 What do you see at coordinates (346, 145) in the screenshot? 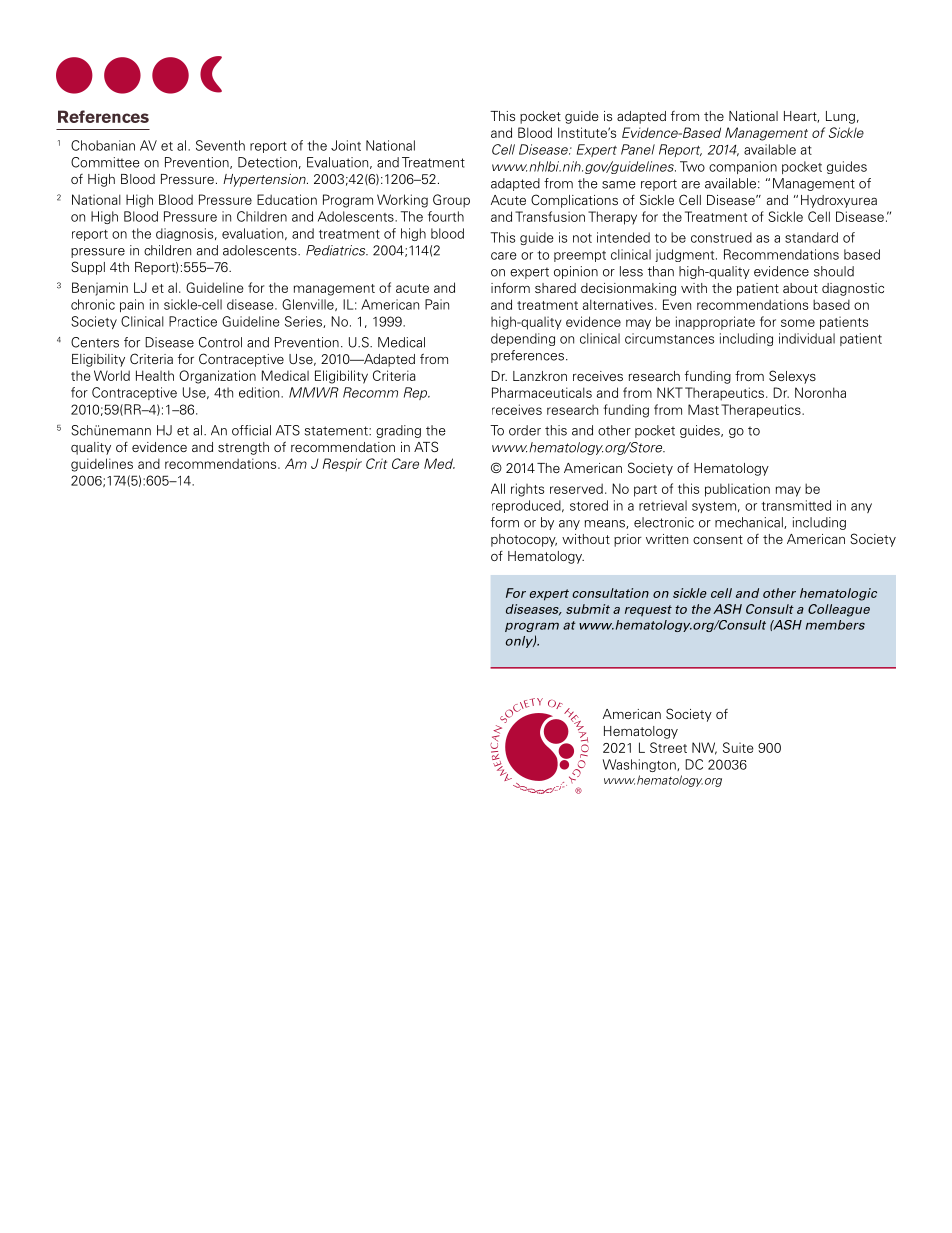
I see `Joint` at bounding box center [346, 145].
